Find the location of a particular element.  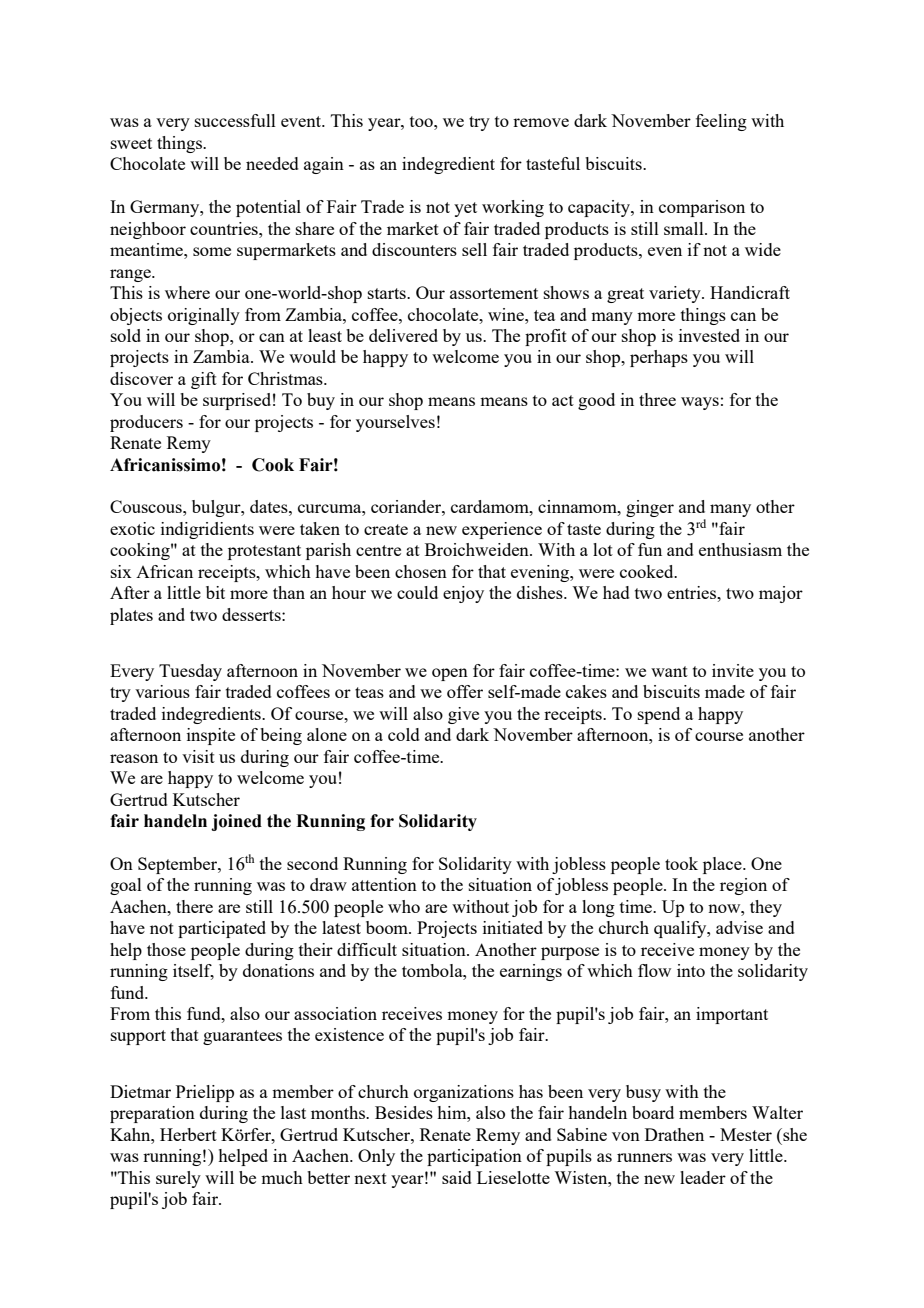

feeling is located at coordinates (721, 122).
